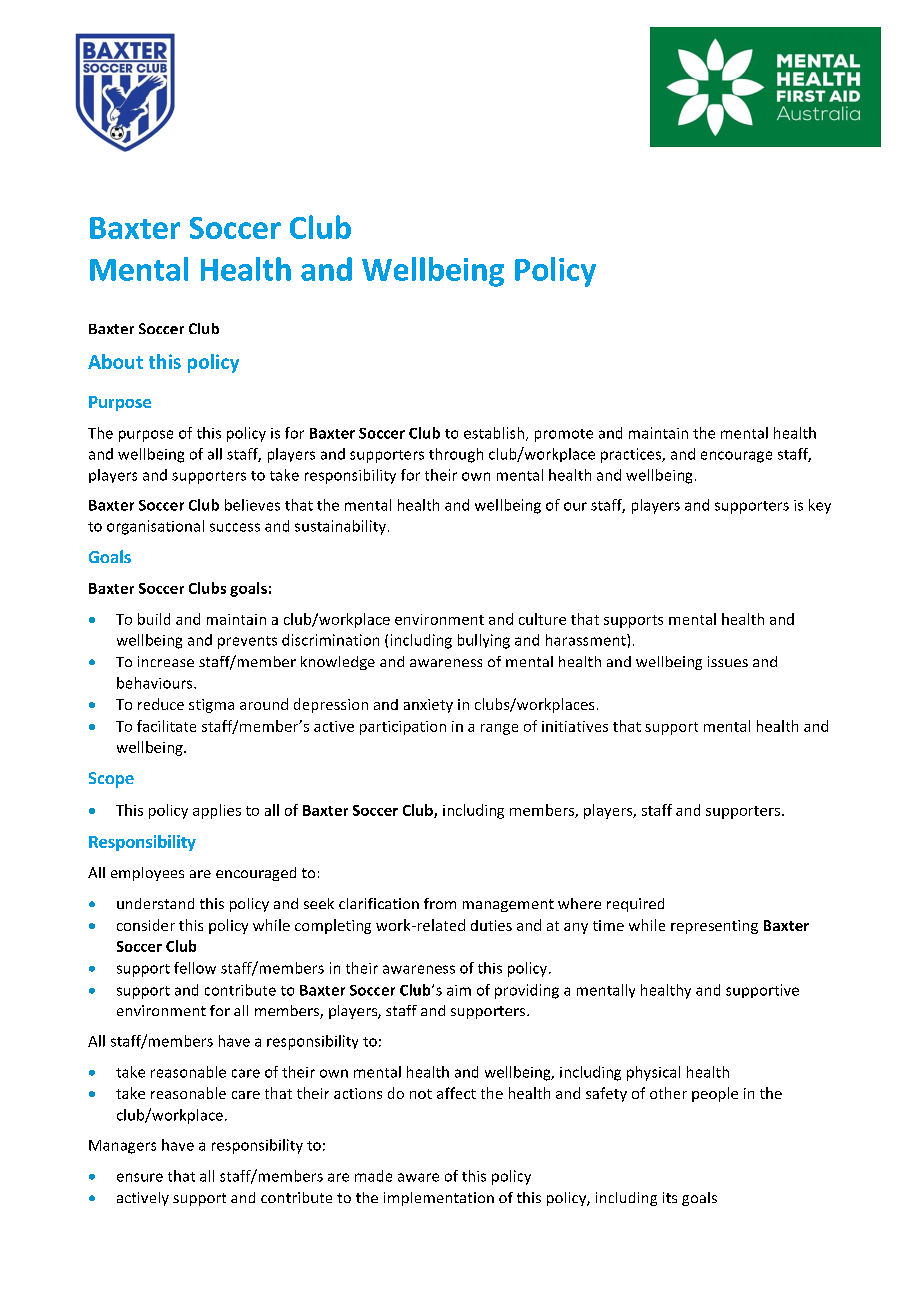 This document has height=1308, width=924. What do you see at coordinates (115, 361) in the document?
I see `About` at bounding box center [115, 361].
